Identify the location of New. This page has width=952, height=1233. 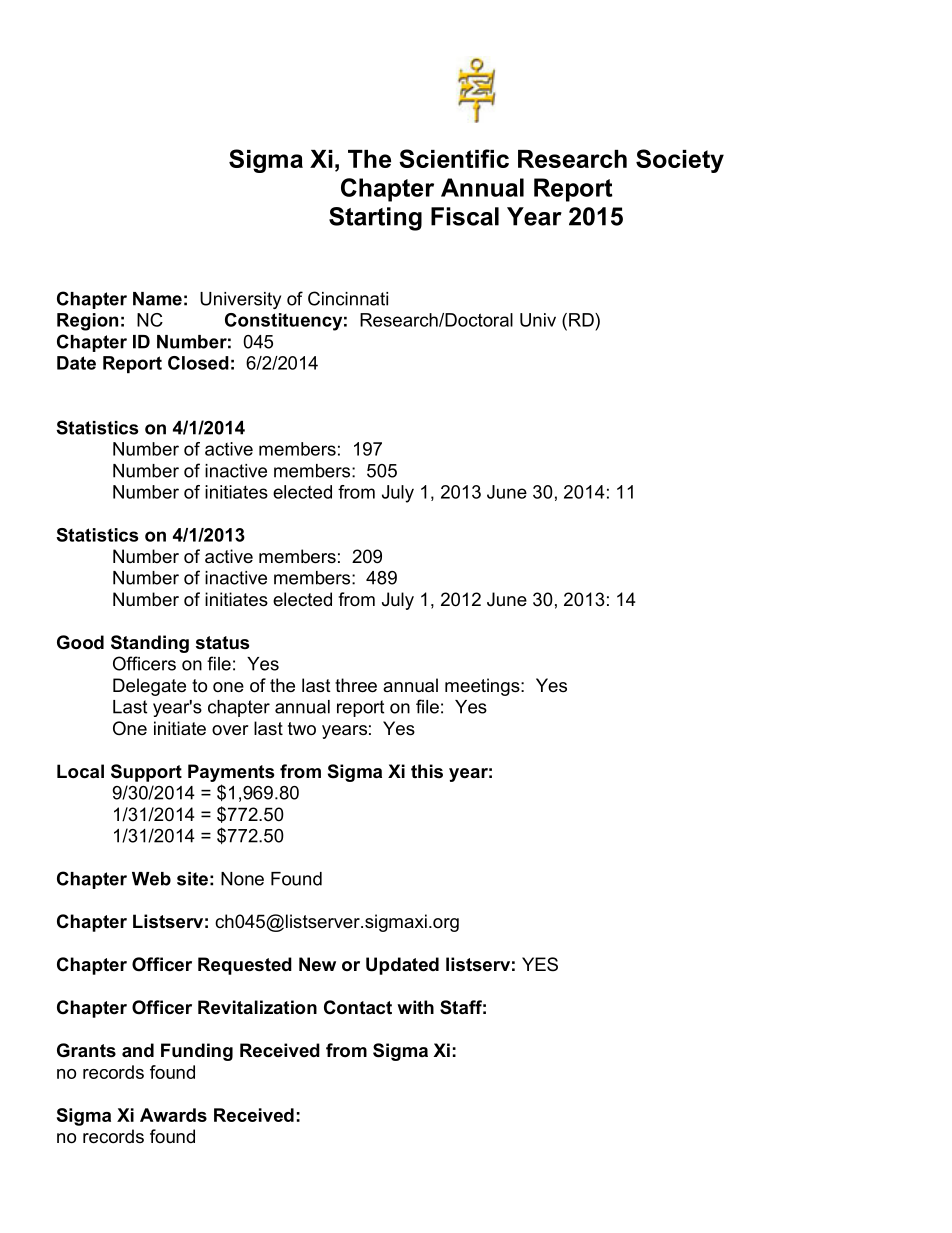
(317, 964).
